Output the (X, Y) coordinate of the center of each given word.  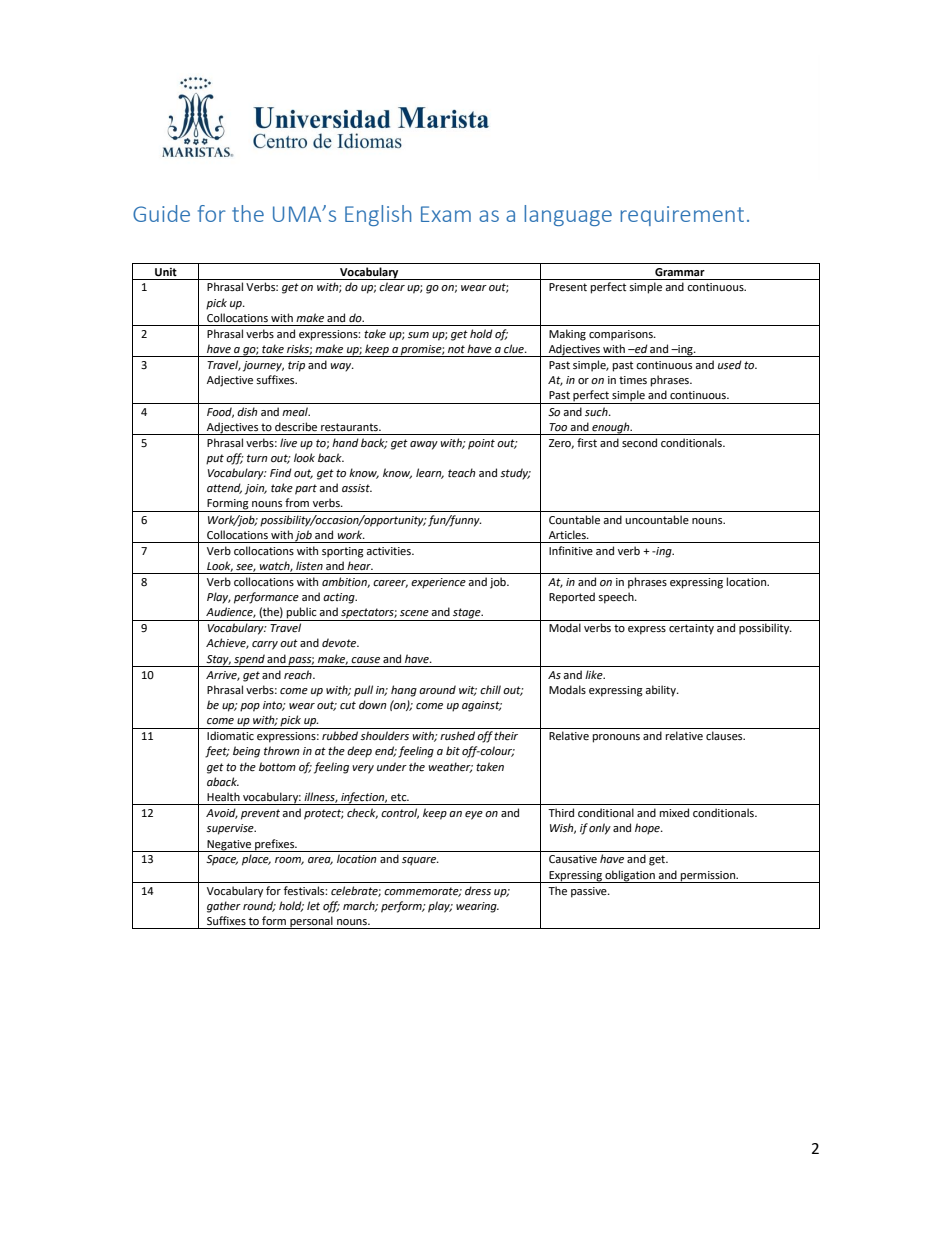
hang (404, 691)
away (424, 445)
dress (478, 890)
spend (249, 660)
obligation (630, 876)
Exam (446, 214)
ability (661, 691)
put (215, 459)
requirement (682, 216)
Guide (161, 213)
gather (224, 907)
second (639, 443)
